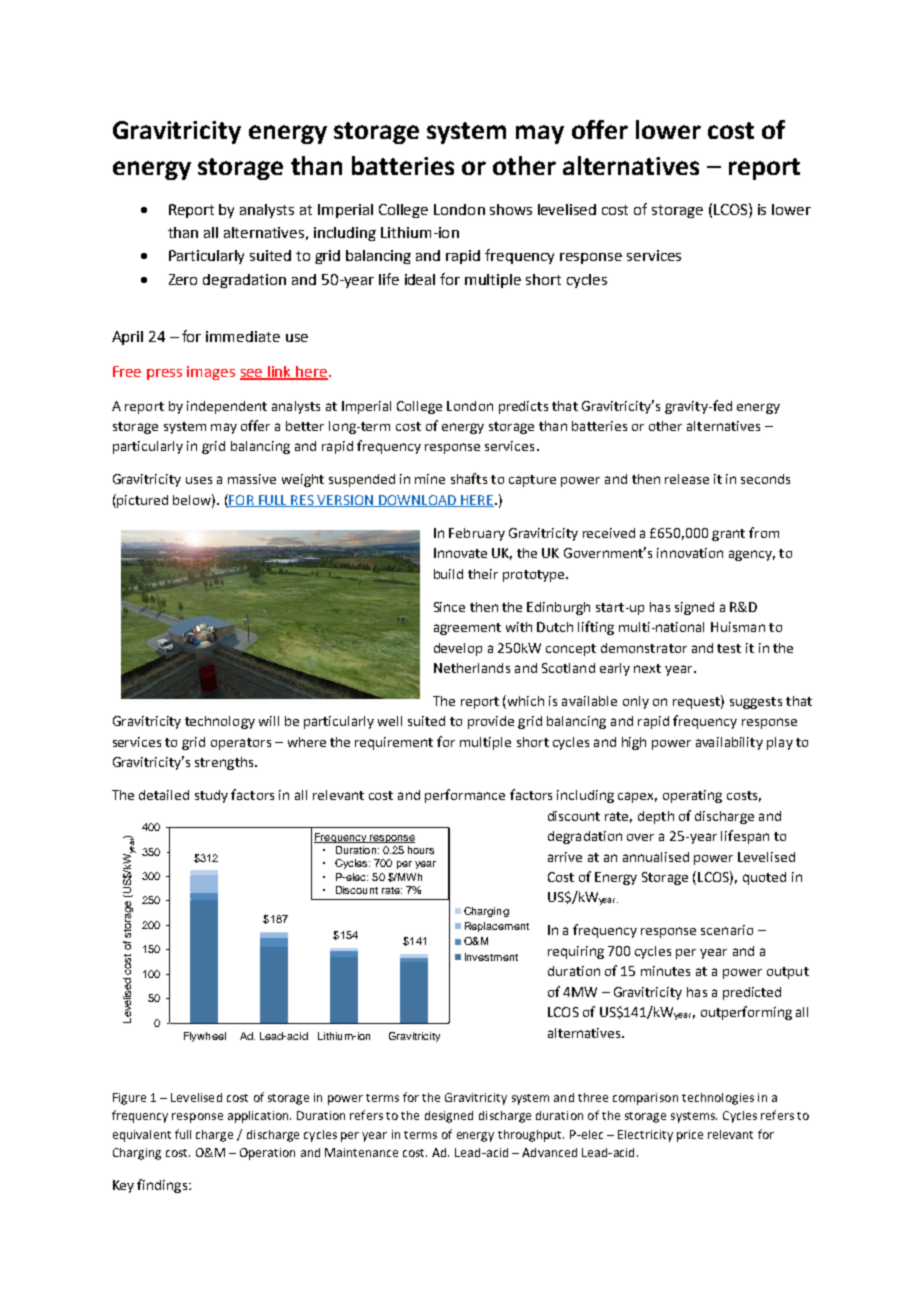 The height and width of the image is (1308, 924). Describe the element at coordinates (690, 1136) in the image. I see `price` at that location.
